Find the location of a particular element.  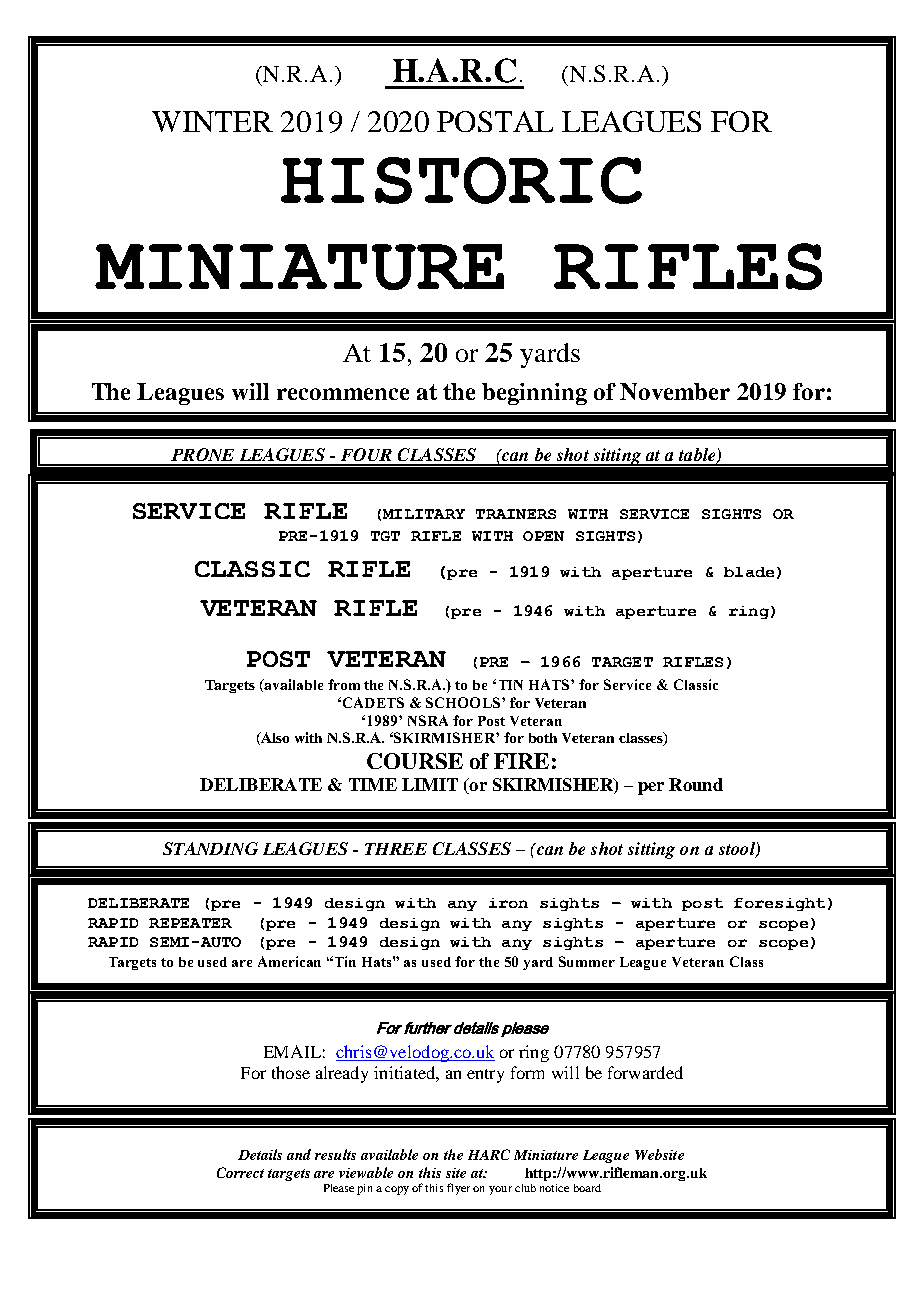

HISTORIC is located at coordinates (461, 180).
